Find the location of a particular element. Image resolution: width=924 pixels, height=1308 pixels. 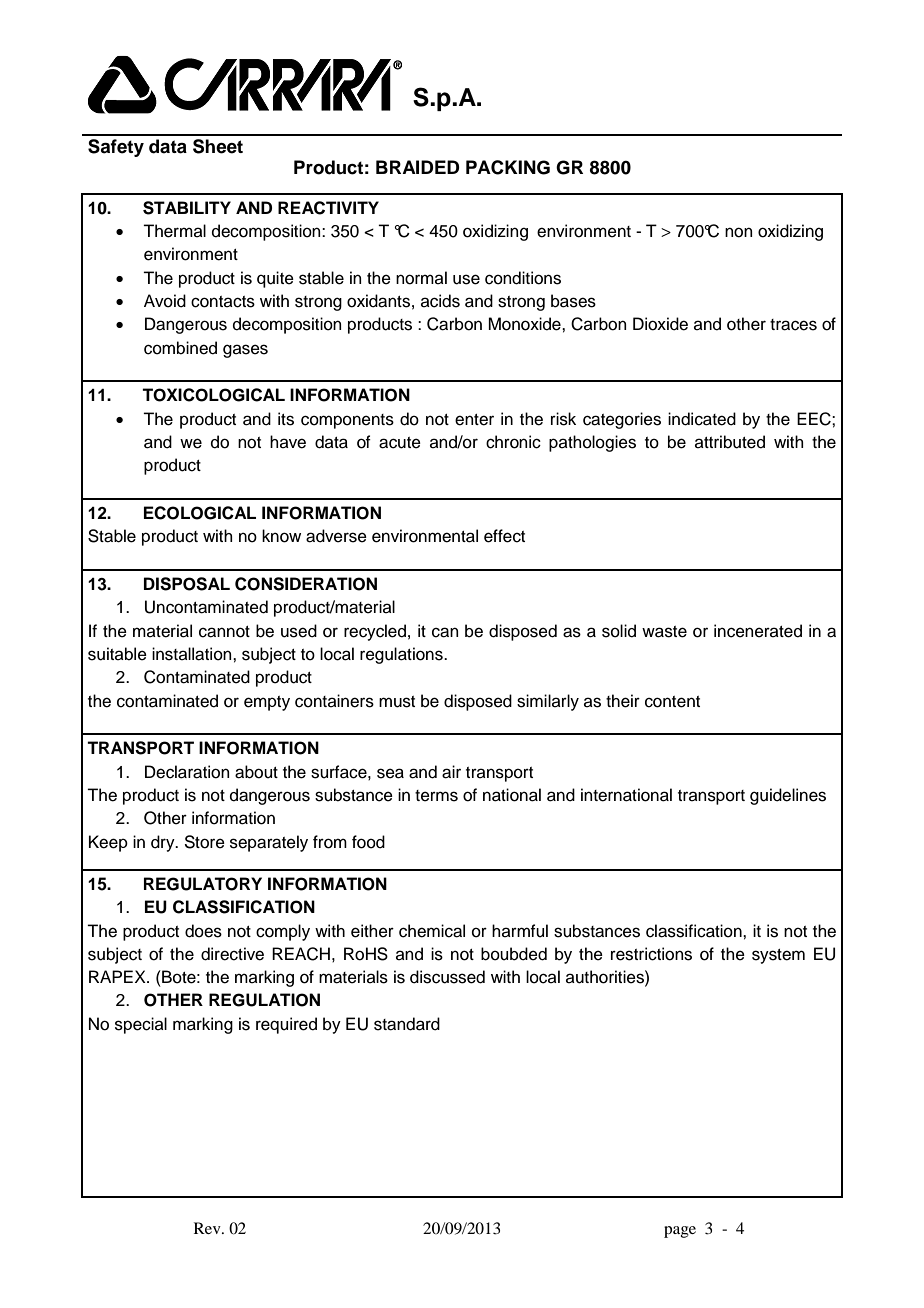

BRAIDED is located at coordinates (418, 167).
